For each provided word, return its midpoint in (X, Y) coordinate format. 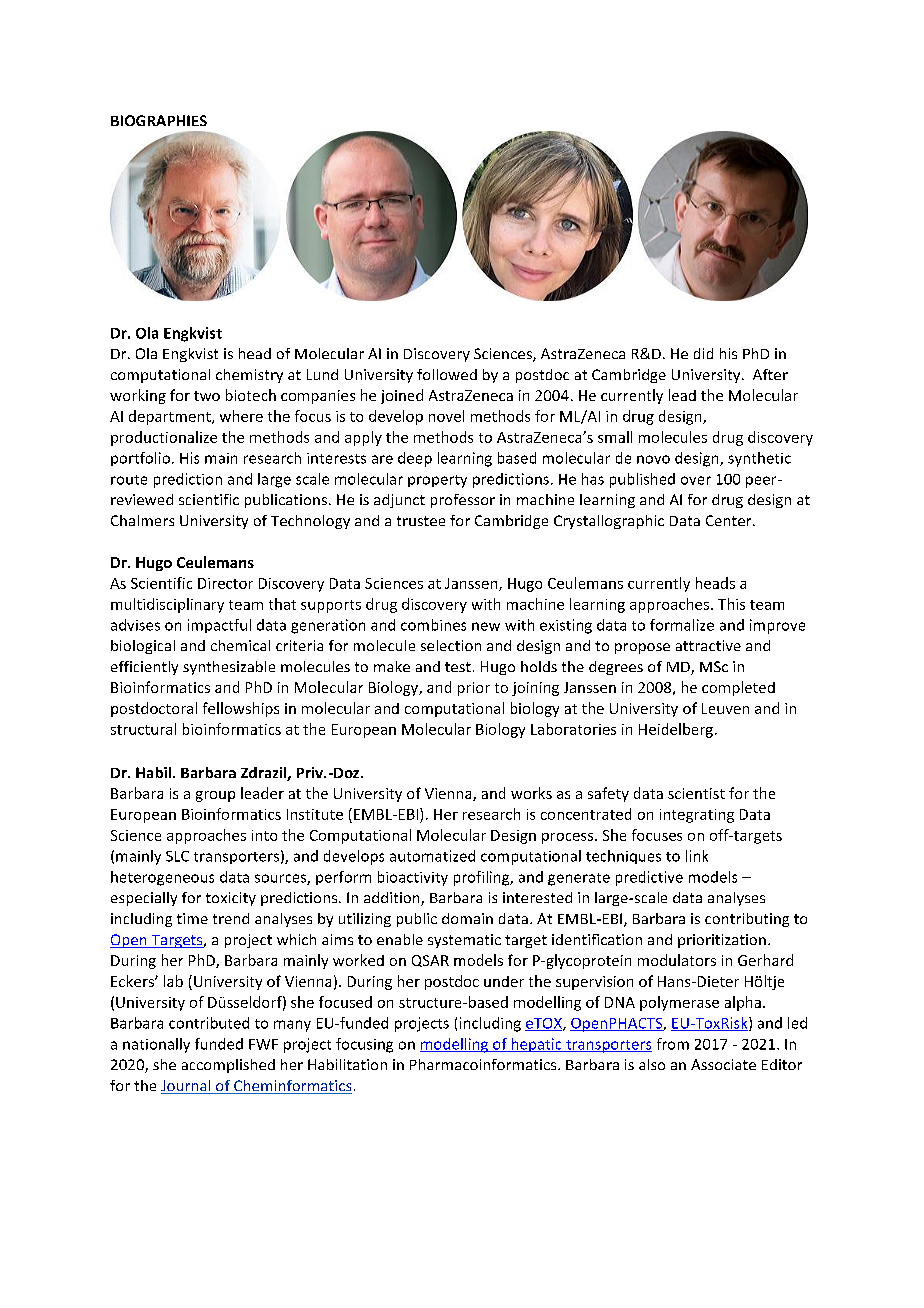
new (486, 626)
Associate (723, 1064)
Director (225, 583)
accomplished (228, 1066)
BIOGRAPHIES (159, 120)
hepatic (536, 1045)
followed (447, 374)
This (731, 604)
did (703, 353)
